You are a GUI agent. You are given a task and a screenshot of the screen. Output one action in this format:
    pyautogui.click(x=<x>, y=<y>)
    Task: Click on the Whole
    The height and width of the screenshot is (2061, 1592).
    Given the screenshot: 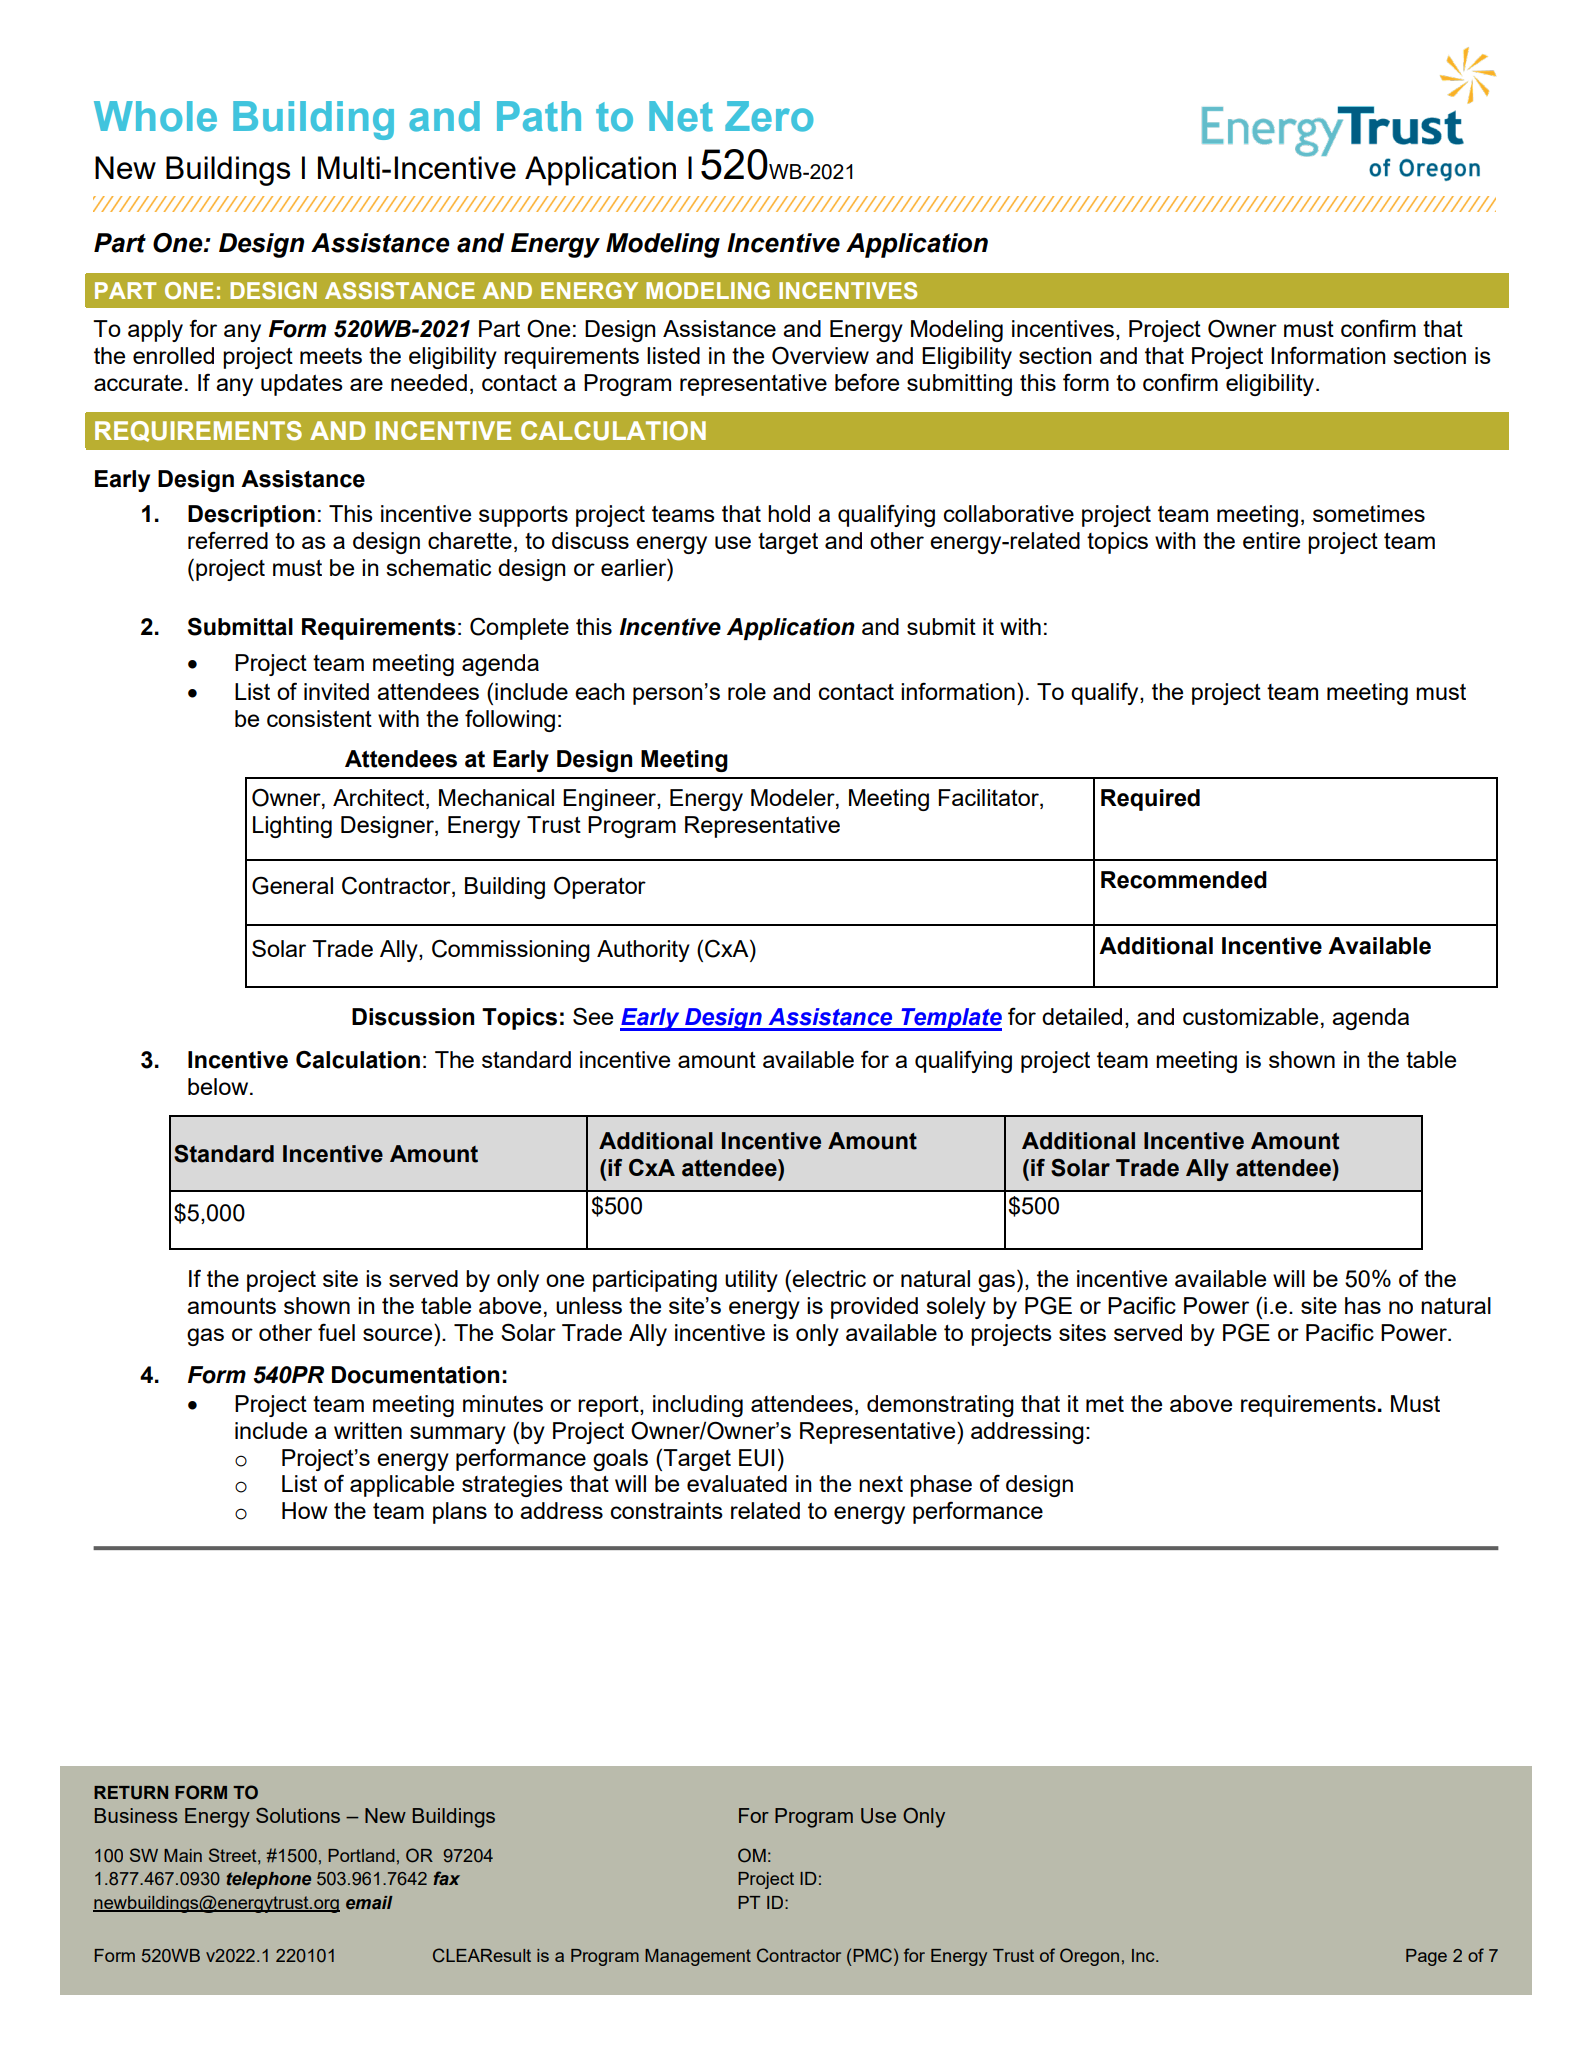 What is the action you would take?
    pyautogui.click(x=155, y=116)
